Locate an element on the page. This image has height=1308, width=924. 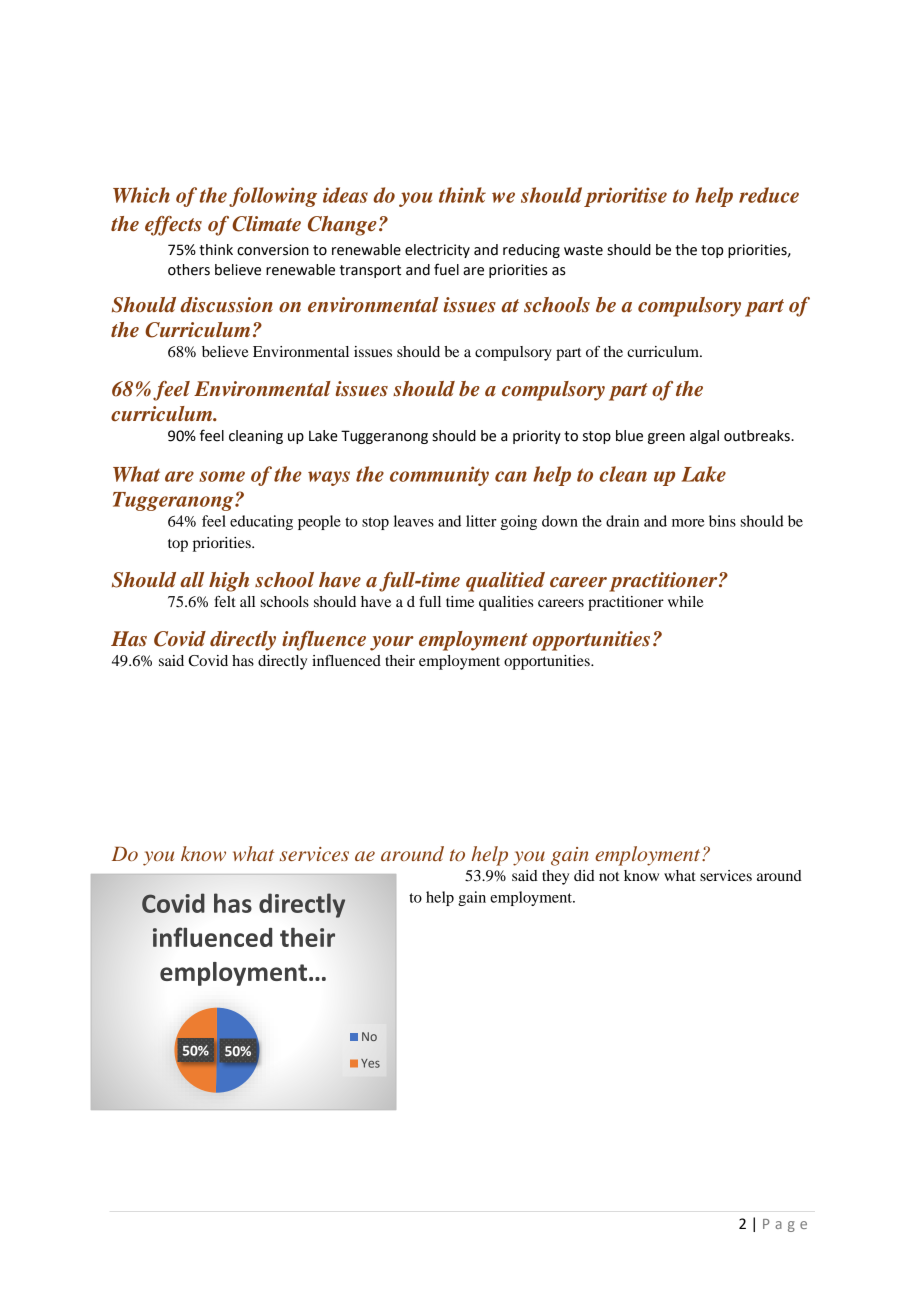
Yes is located at coordinates (370, 1063).
